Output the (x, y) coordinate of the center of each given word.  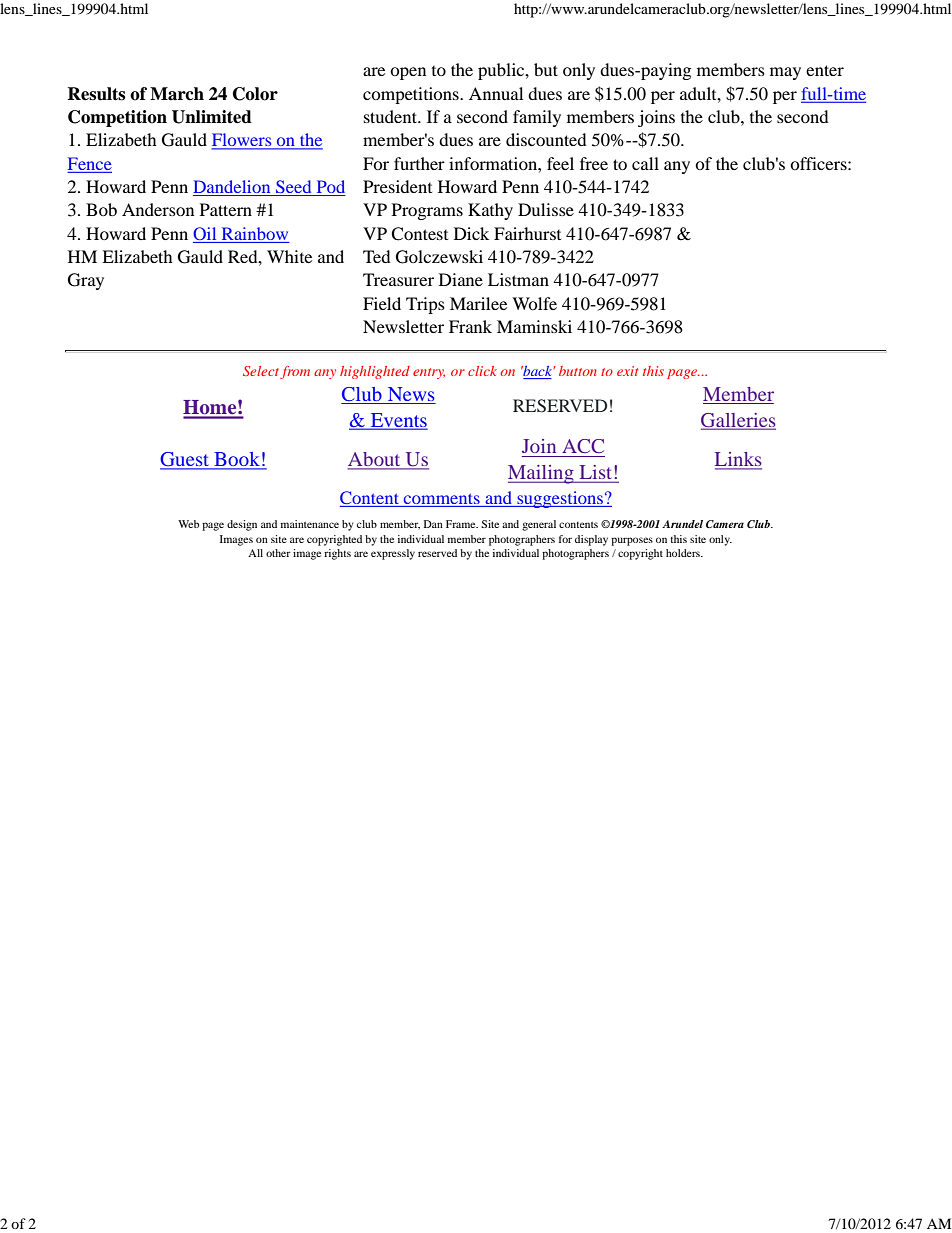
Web (188, 524)
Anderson (158, 209)
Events (397, 421)
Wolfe (534, 303)
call (645, 163)
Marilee (478, 303)
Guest (186, 460)
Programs (427, 211)
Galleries (738, 421)
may (785, 73)
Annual (496, 93)
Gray (86, 281)
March (177, 94)
